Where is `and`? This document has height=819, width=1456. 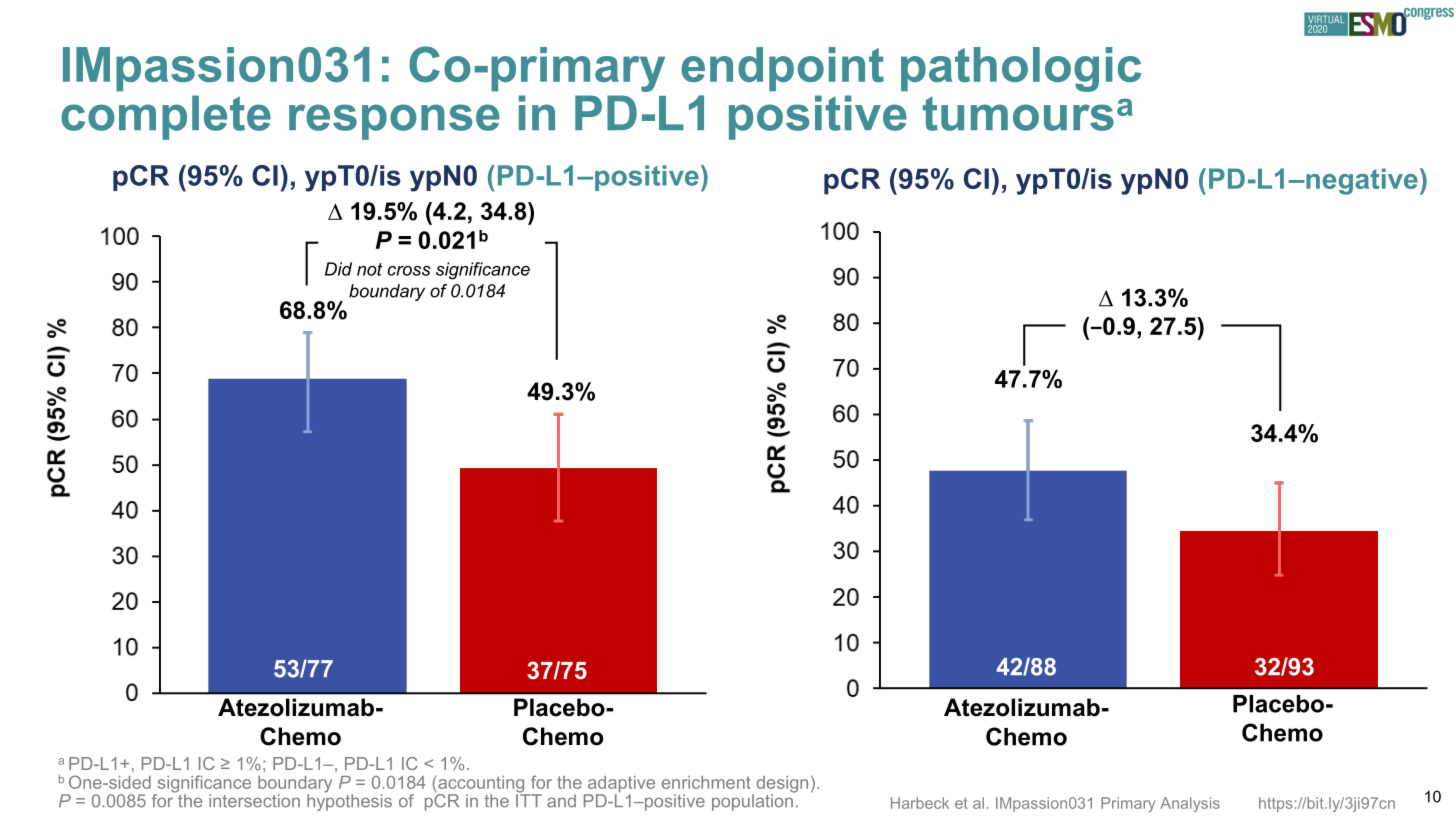 and is located at coordinates (561, 801).
